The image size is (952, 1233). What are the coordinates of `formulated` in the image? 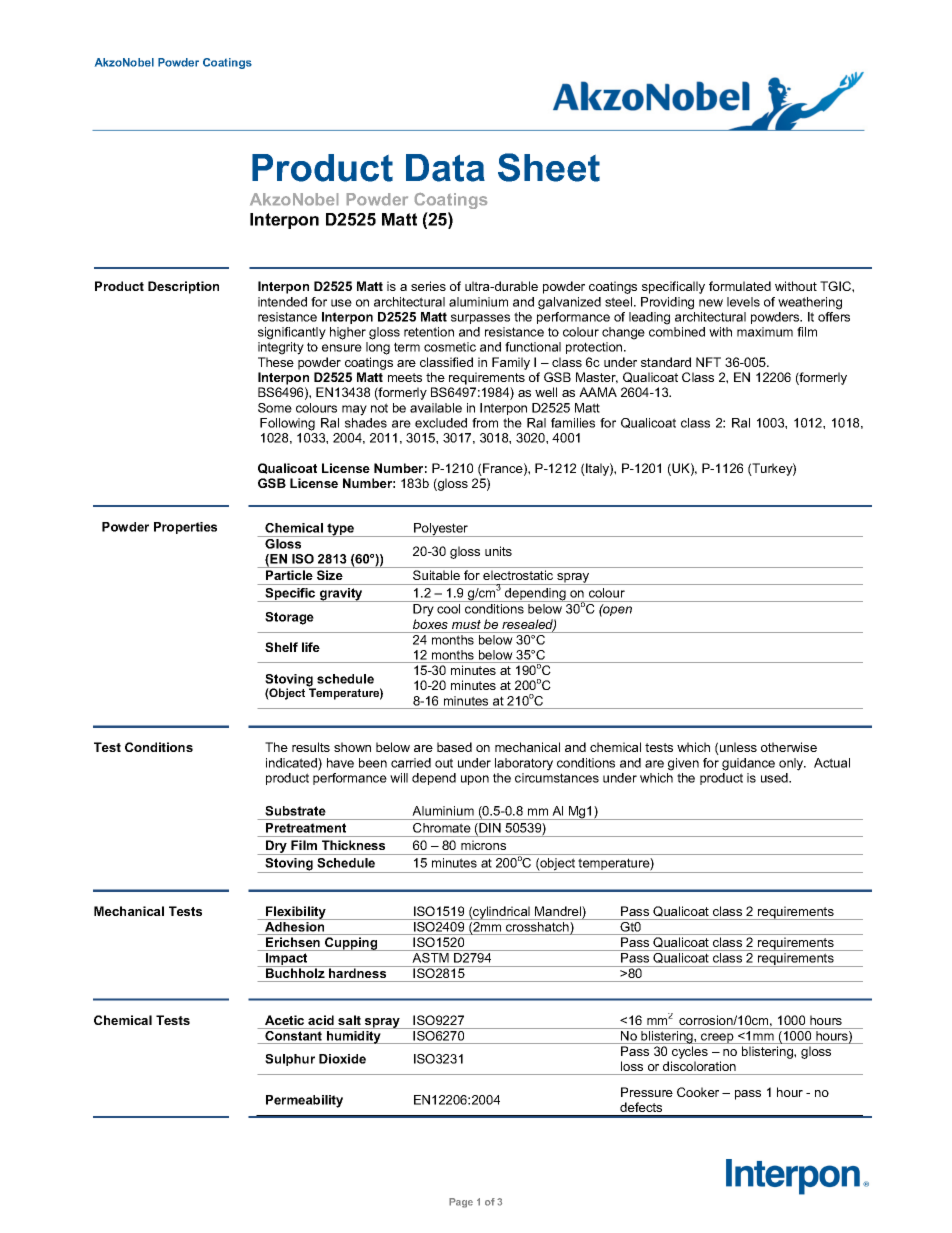 It's located at (740, 286).
